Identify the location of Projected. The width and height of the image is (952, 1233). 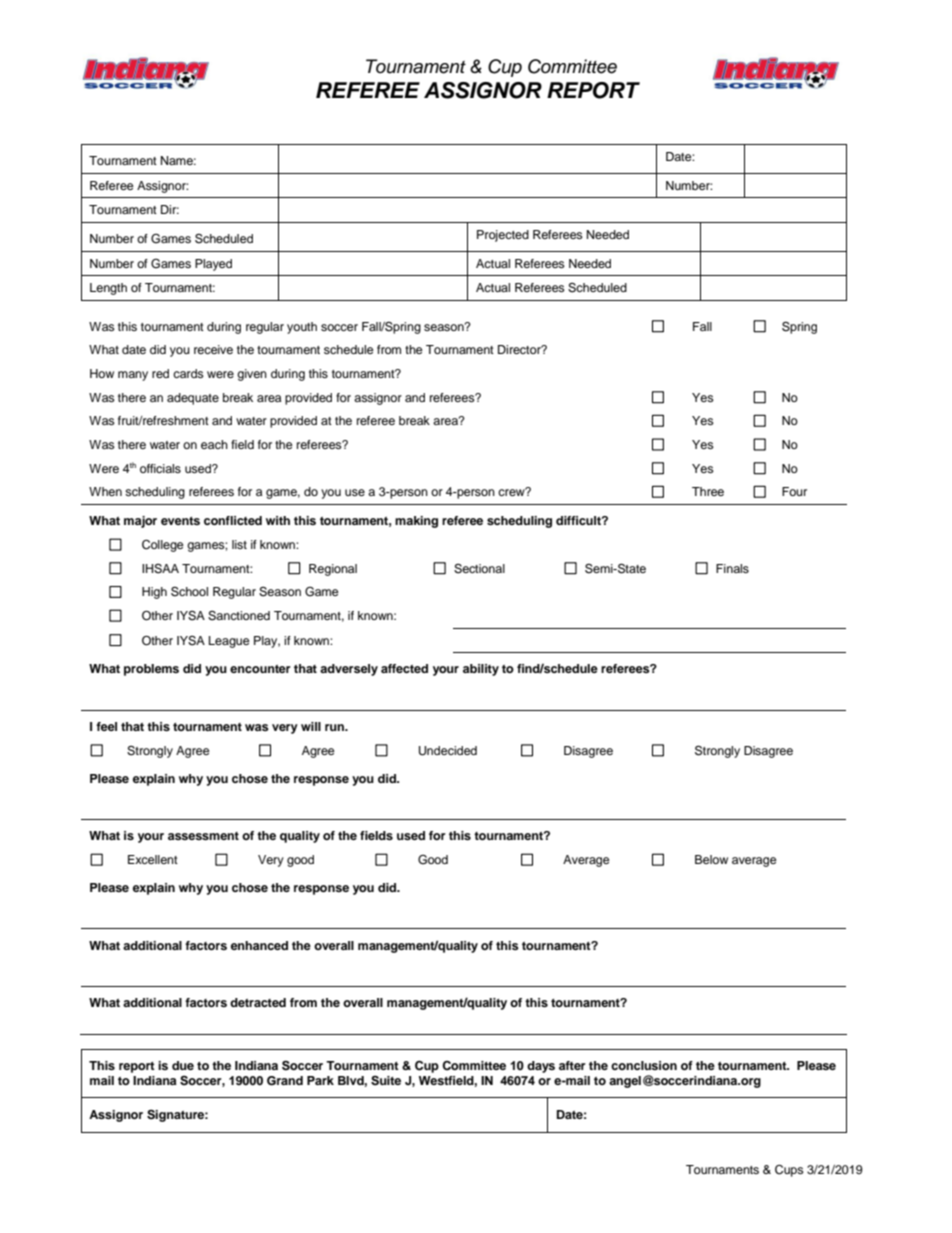
(503, 236).
